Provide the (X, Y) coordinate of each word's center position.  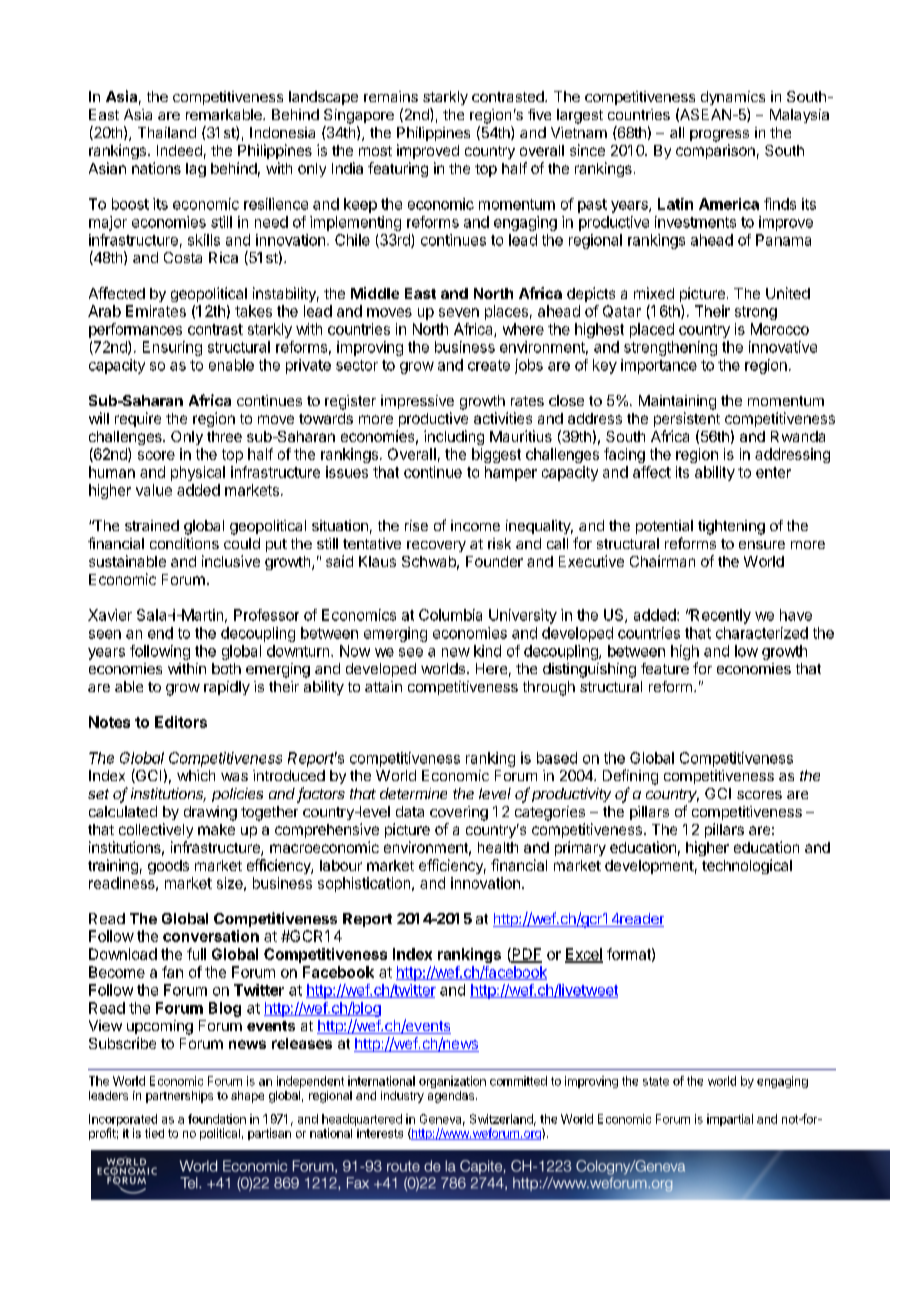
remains (391, 96)
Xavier (110, 615)
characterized (762, 633)
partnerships (179, 1097)
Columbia (450, 615)
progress (719, 136)
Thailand (167, 132)
